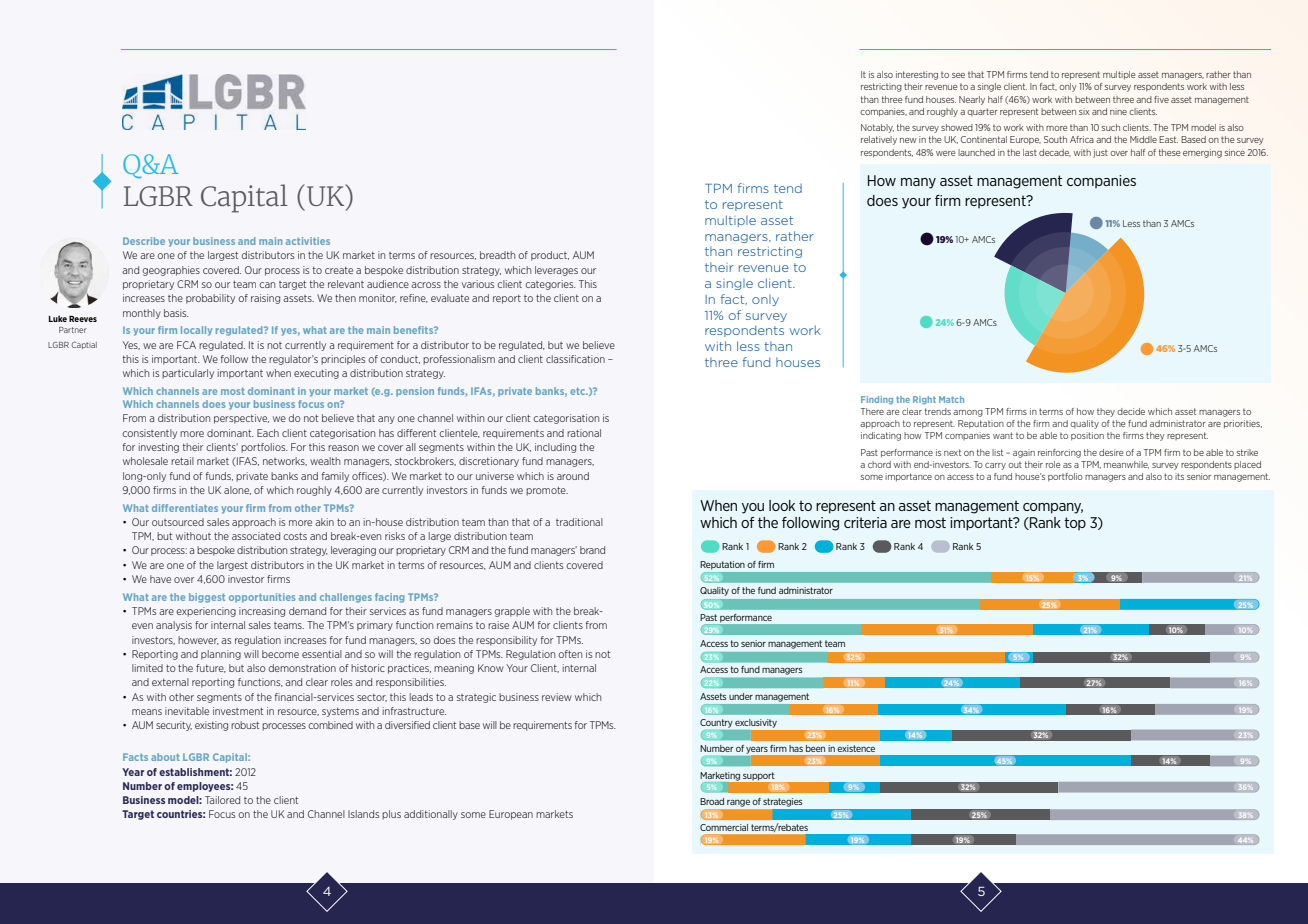  Describe the element at coordinates (877, 128) in the page. I see `Notably` at that location.
